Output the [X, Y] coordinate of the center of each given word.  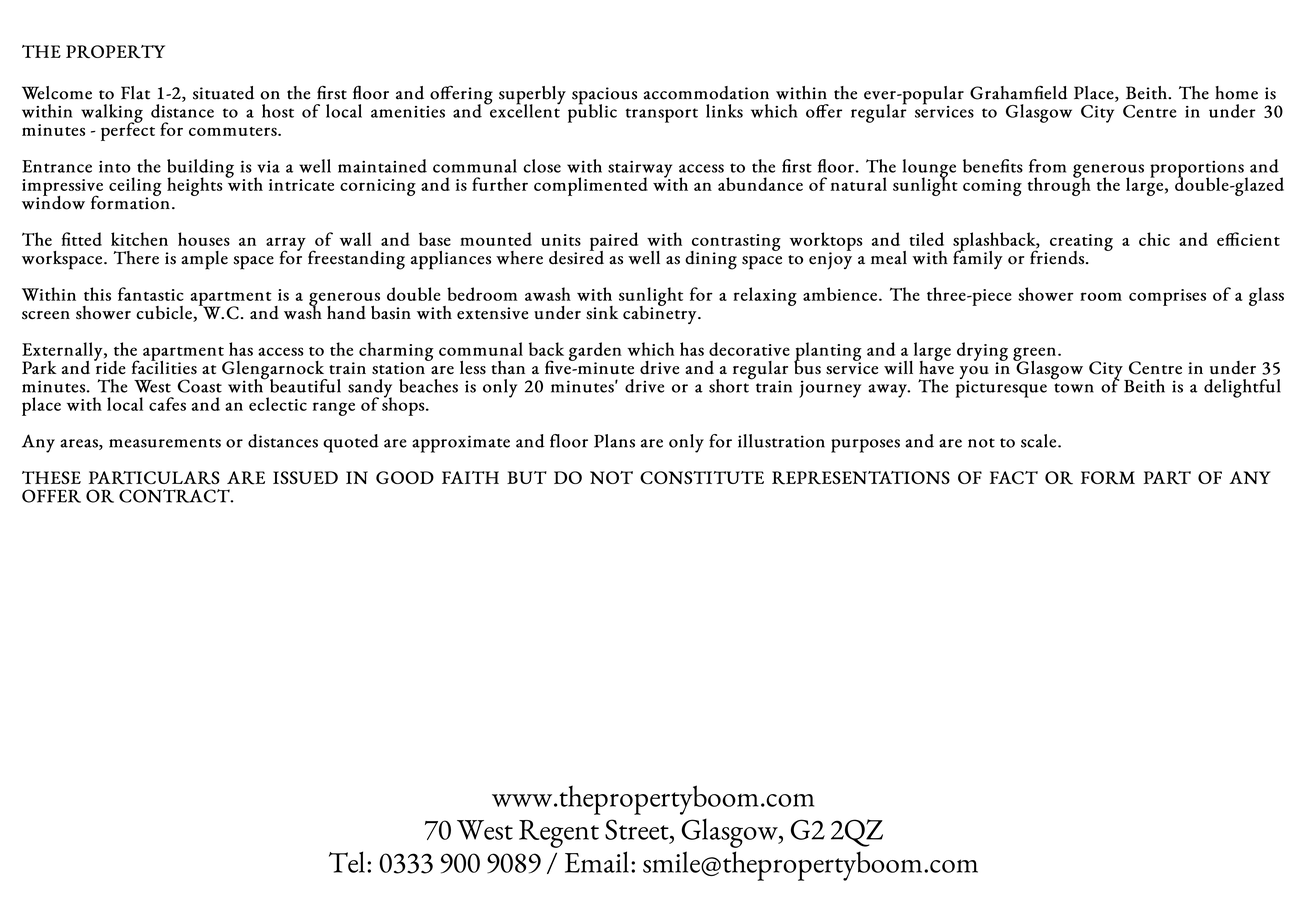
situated [223, 93]
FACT [1014, 477]
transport [662, 115]
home [1236, 93]
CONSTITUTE [702, 477]
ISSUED [305, 477]
